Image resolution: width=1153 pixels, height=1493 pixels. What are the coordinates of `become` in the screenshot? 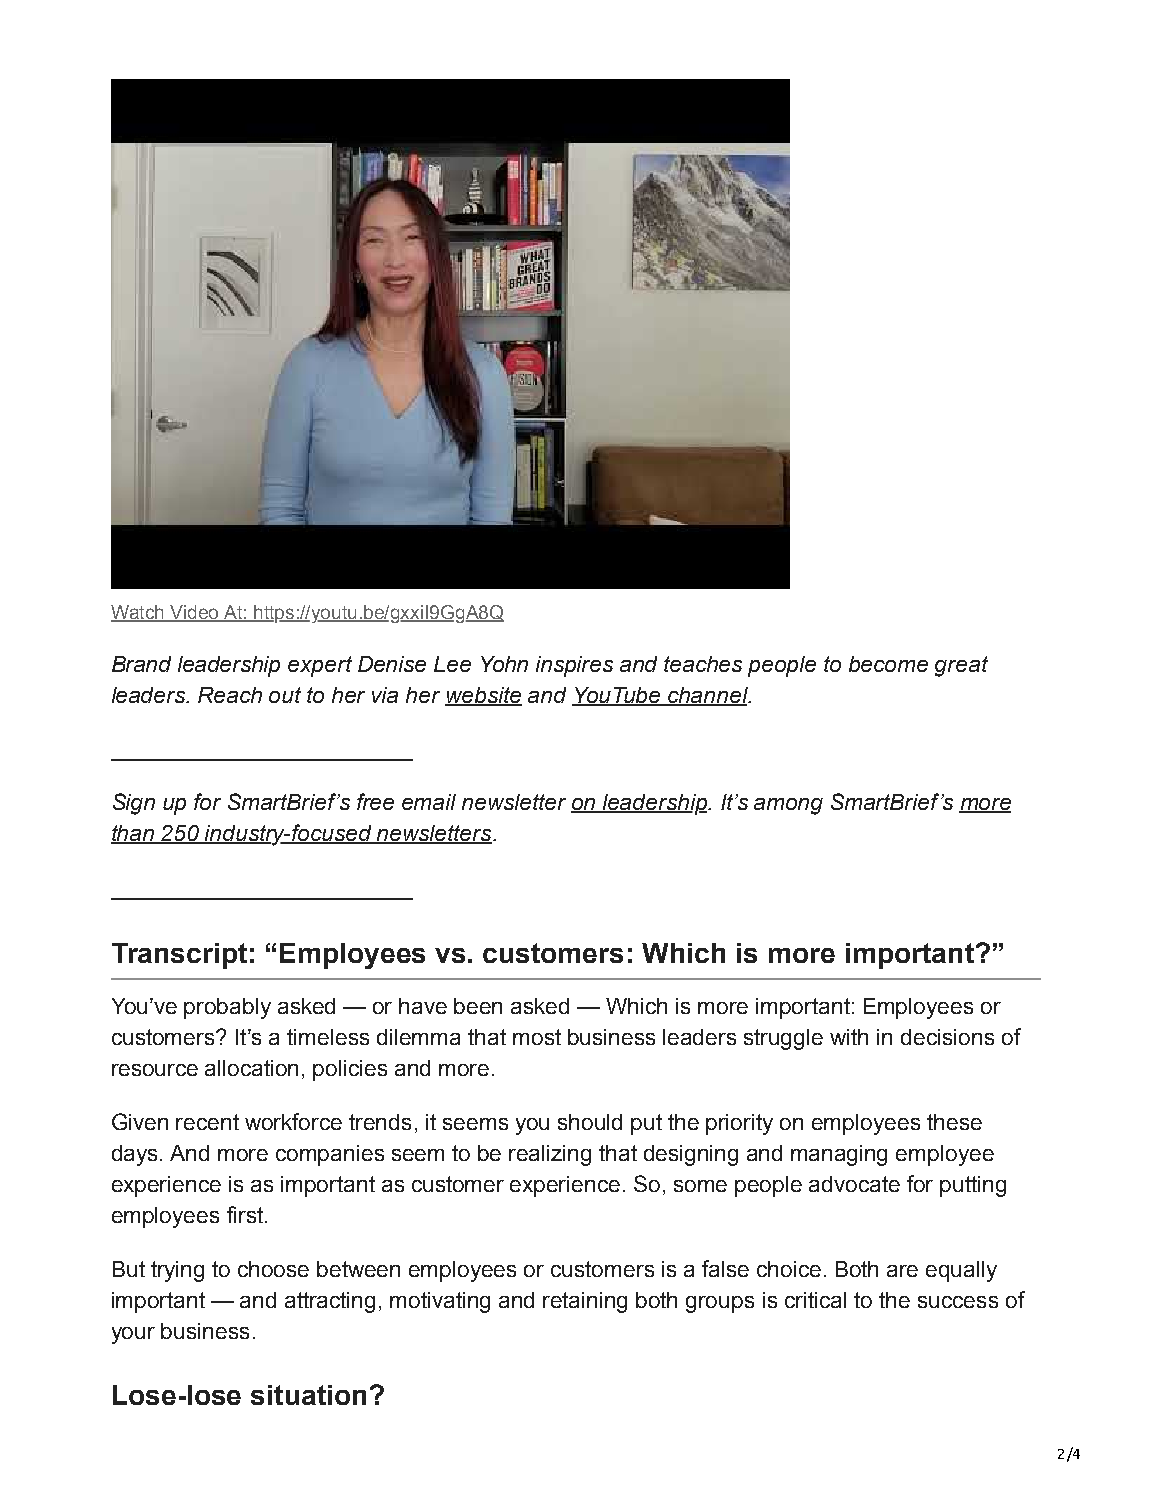 It's located at (888, 664).
